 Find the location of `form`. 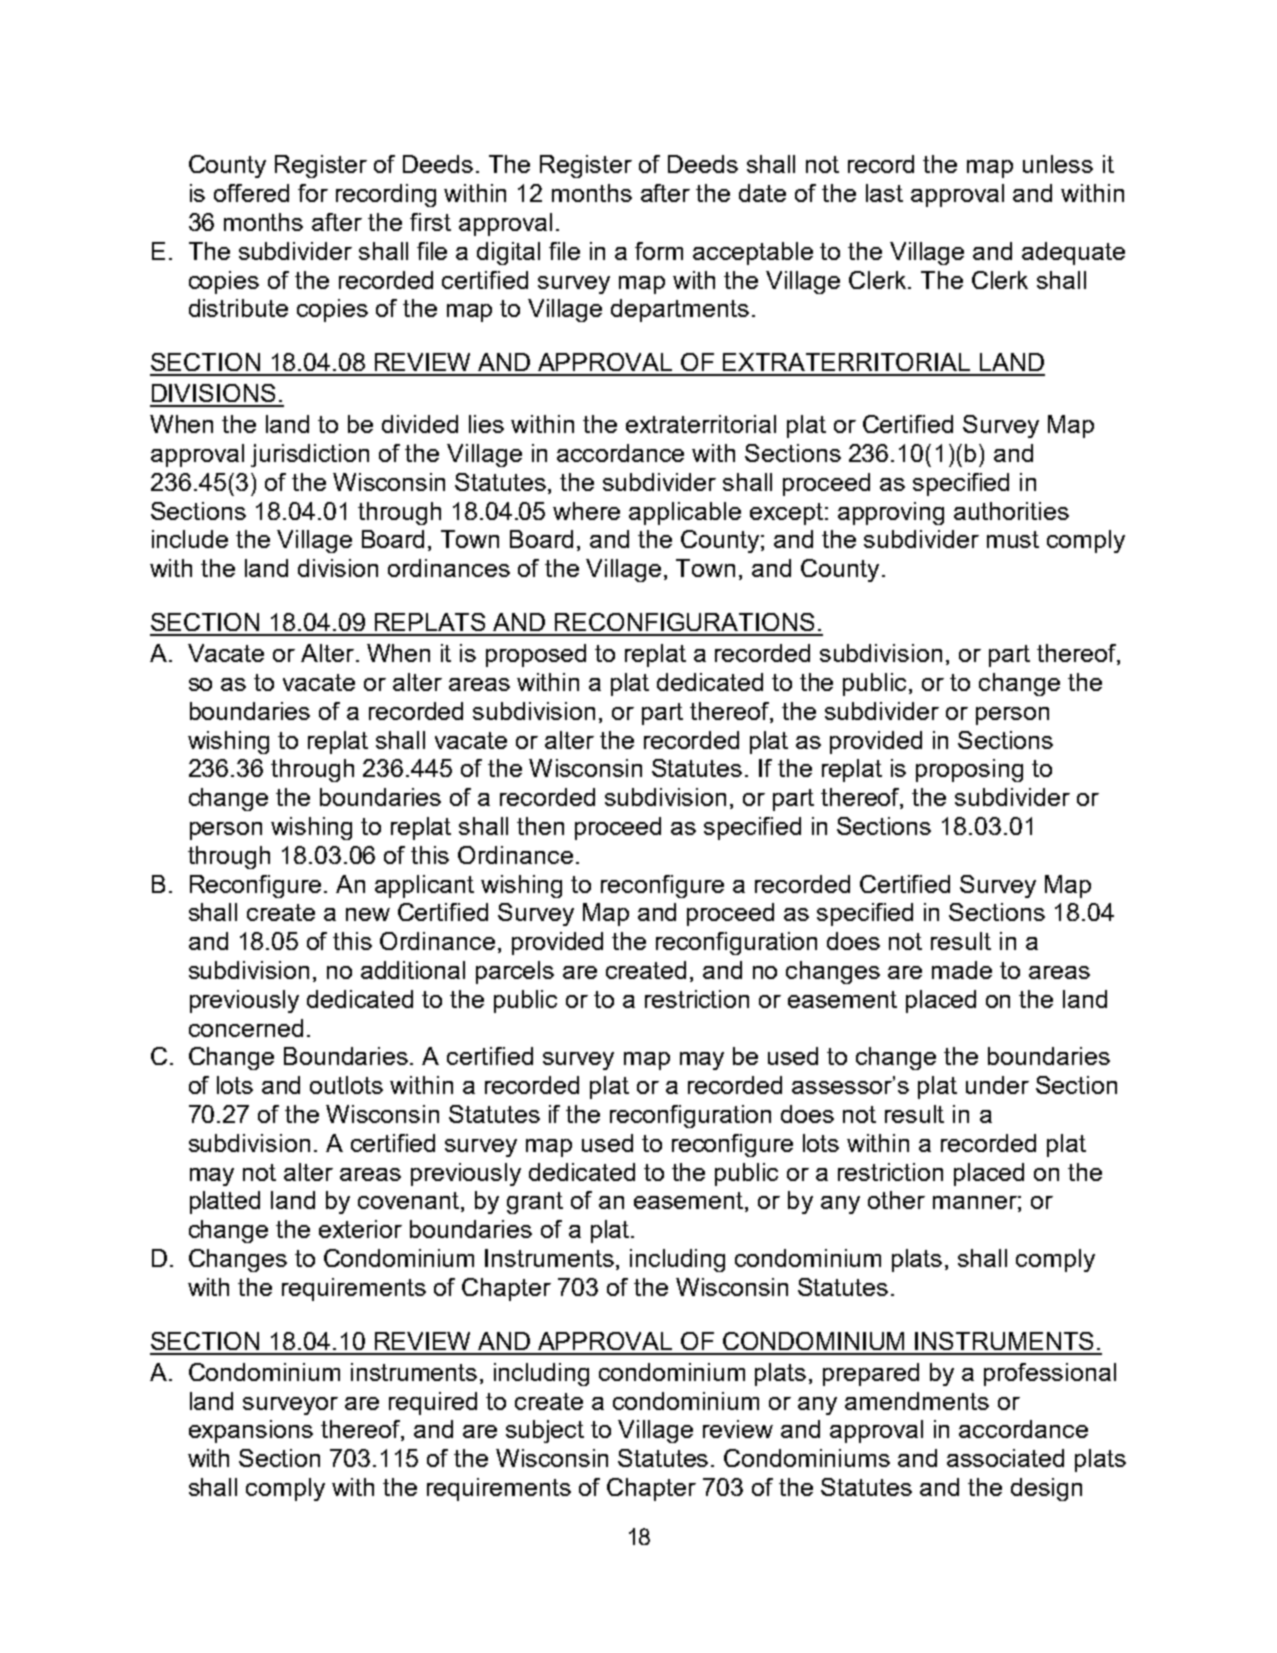

form is located at coordinates (659, 251).
